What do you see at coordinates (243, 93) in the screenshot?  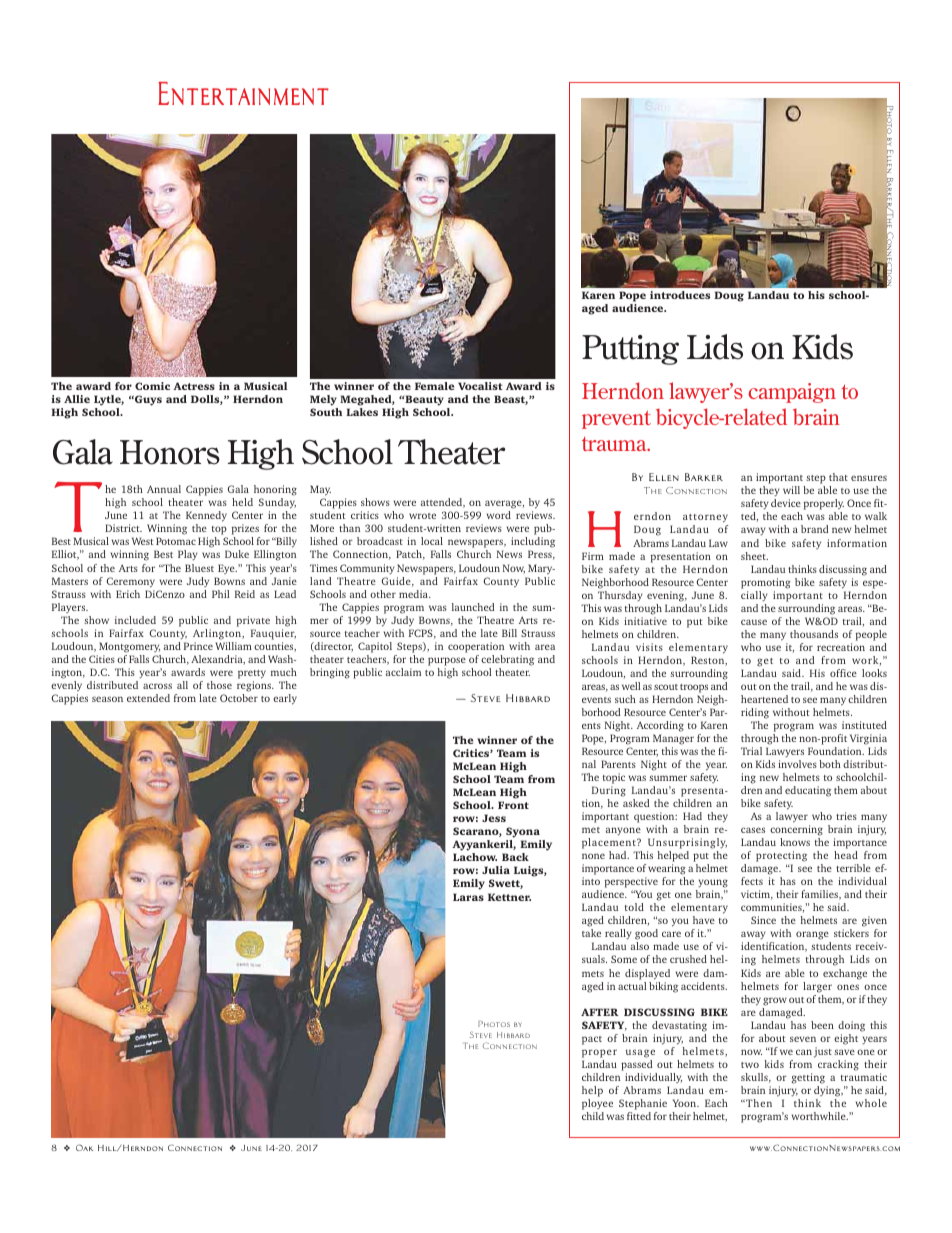 I see `Entertainment` at bounding box center [243, 93].
